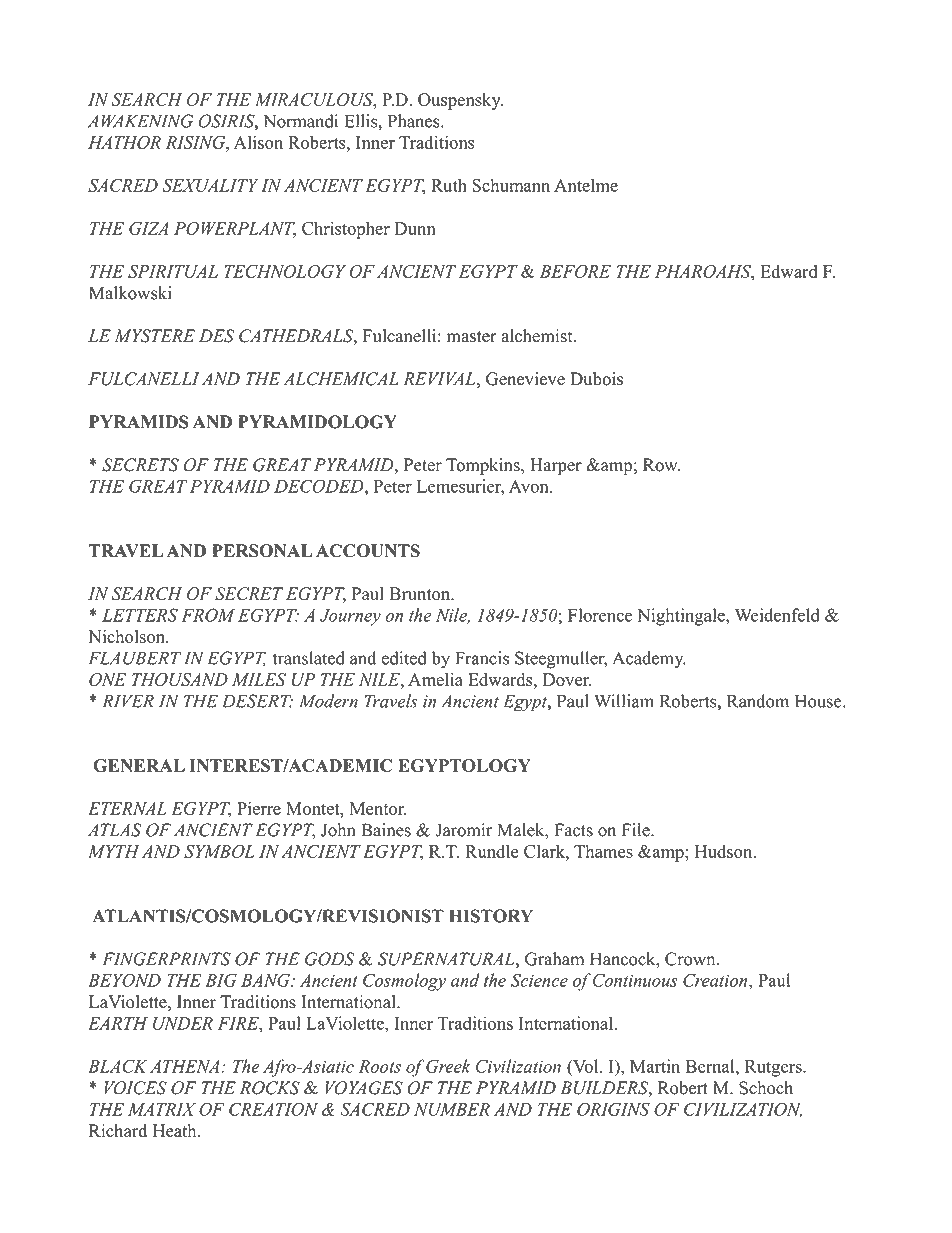  What do you see at coordinates (162, 1109) in the screenshot?
I see `MATRIX` at bounding box center [162, 1109].
